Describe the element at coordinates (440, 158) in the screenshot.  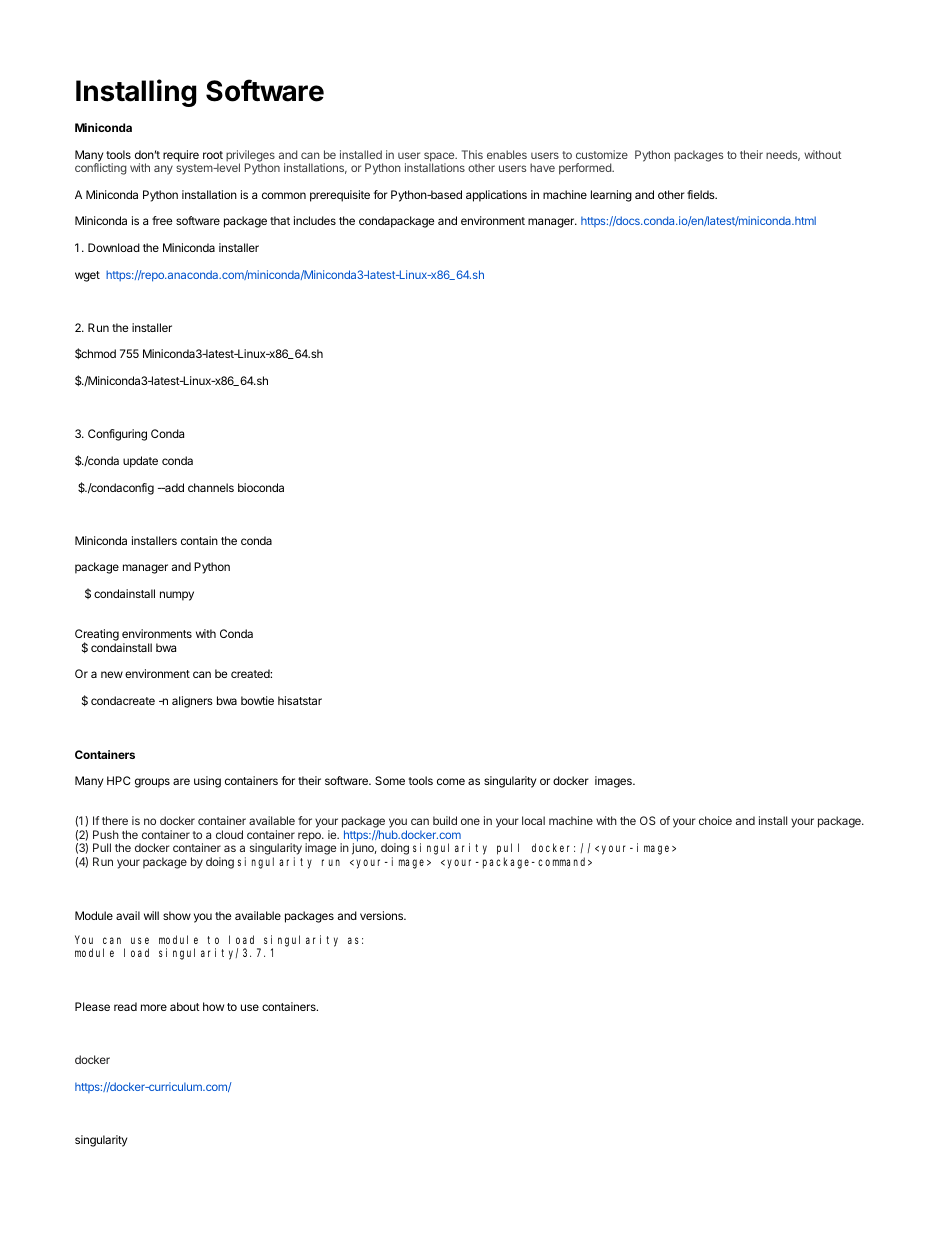
I see `space` at that location.
